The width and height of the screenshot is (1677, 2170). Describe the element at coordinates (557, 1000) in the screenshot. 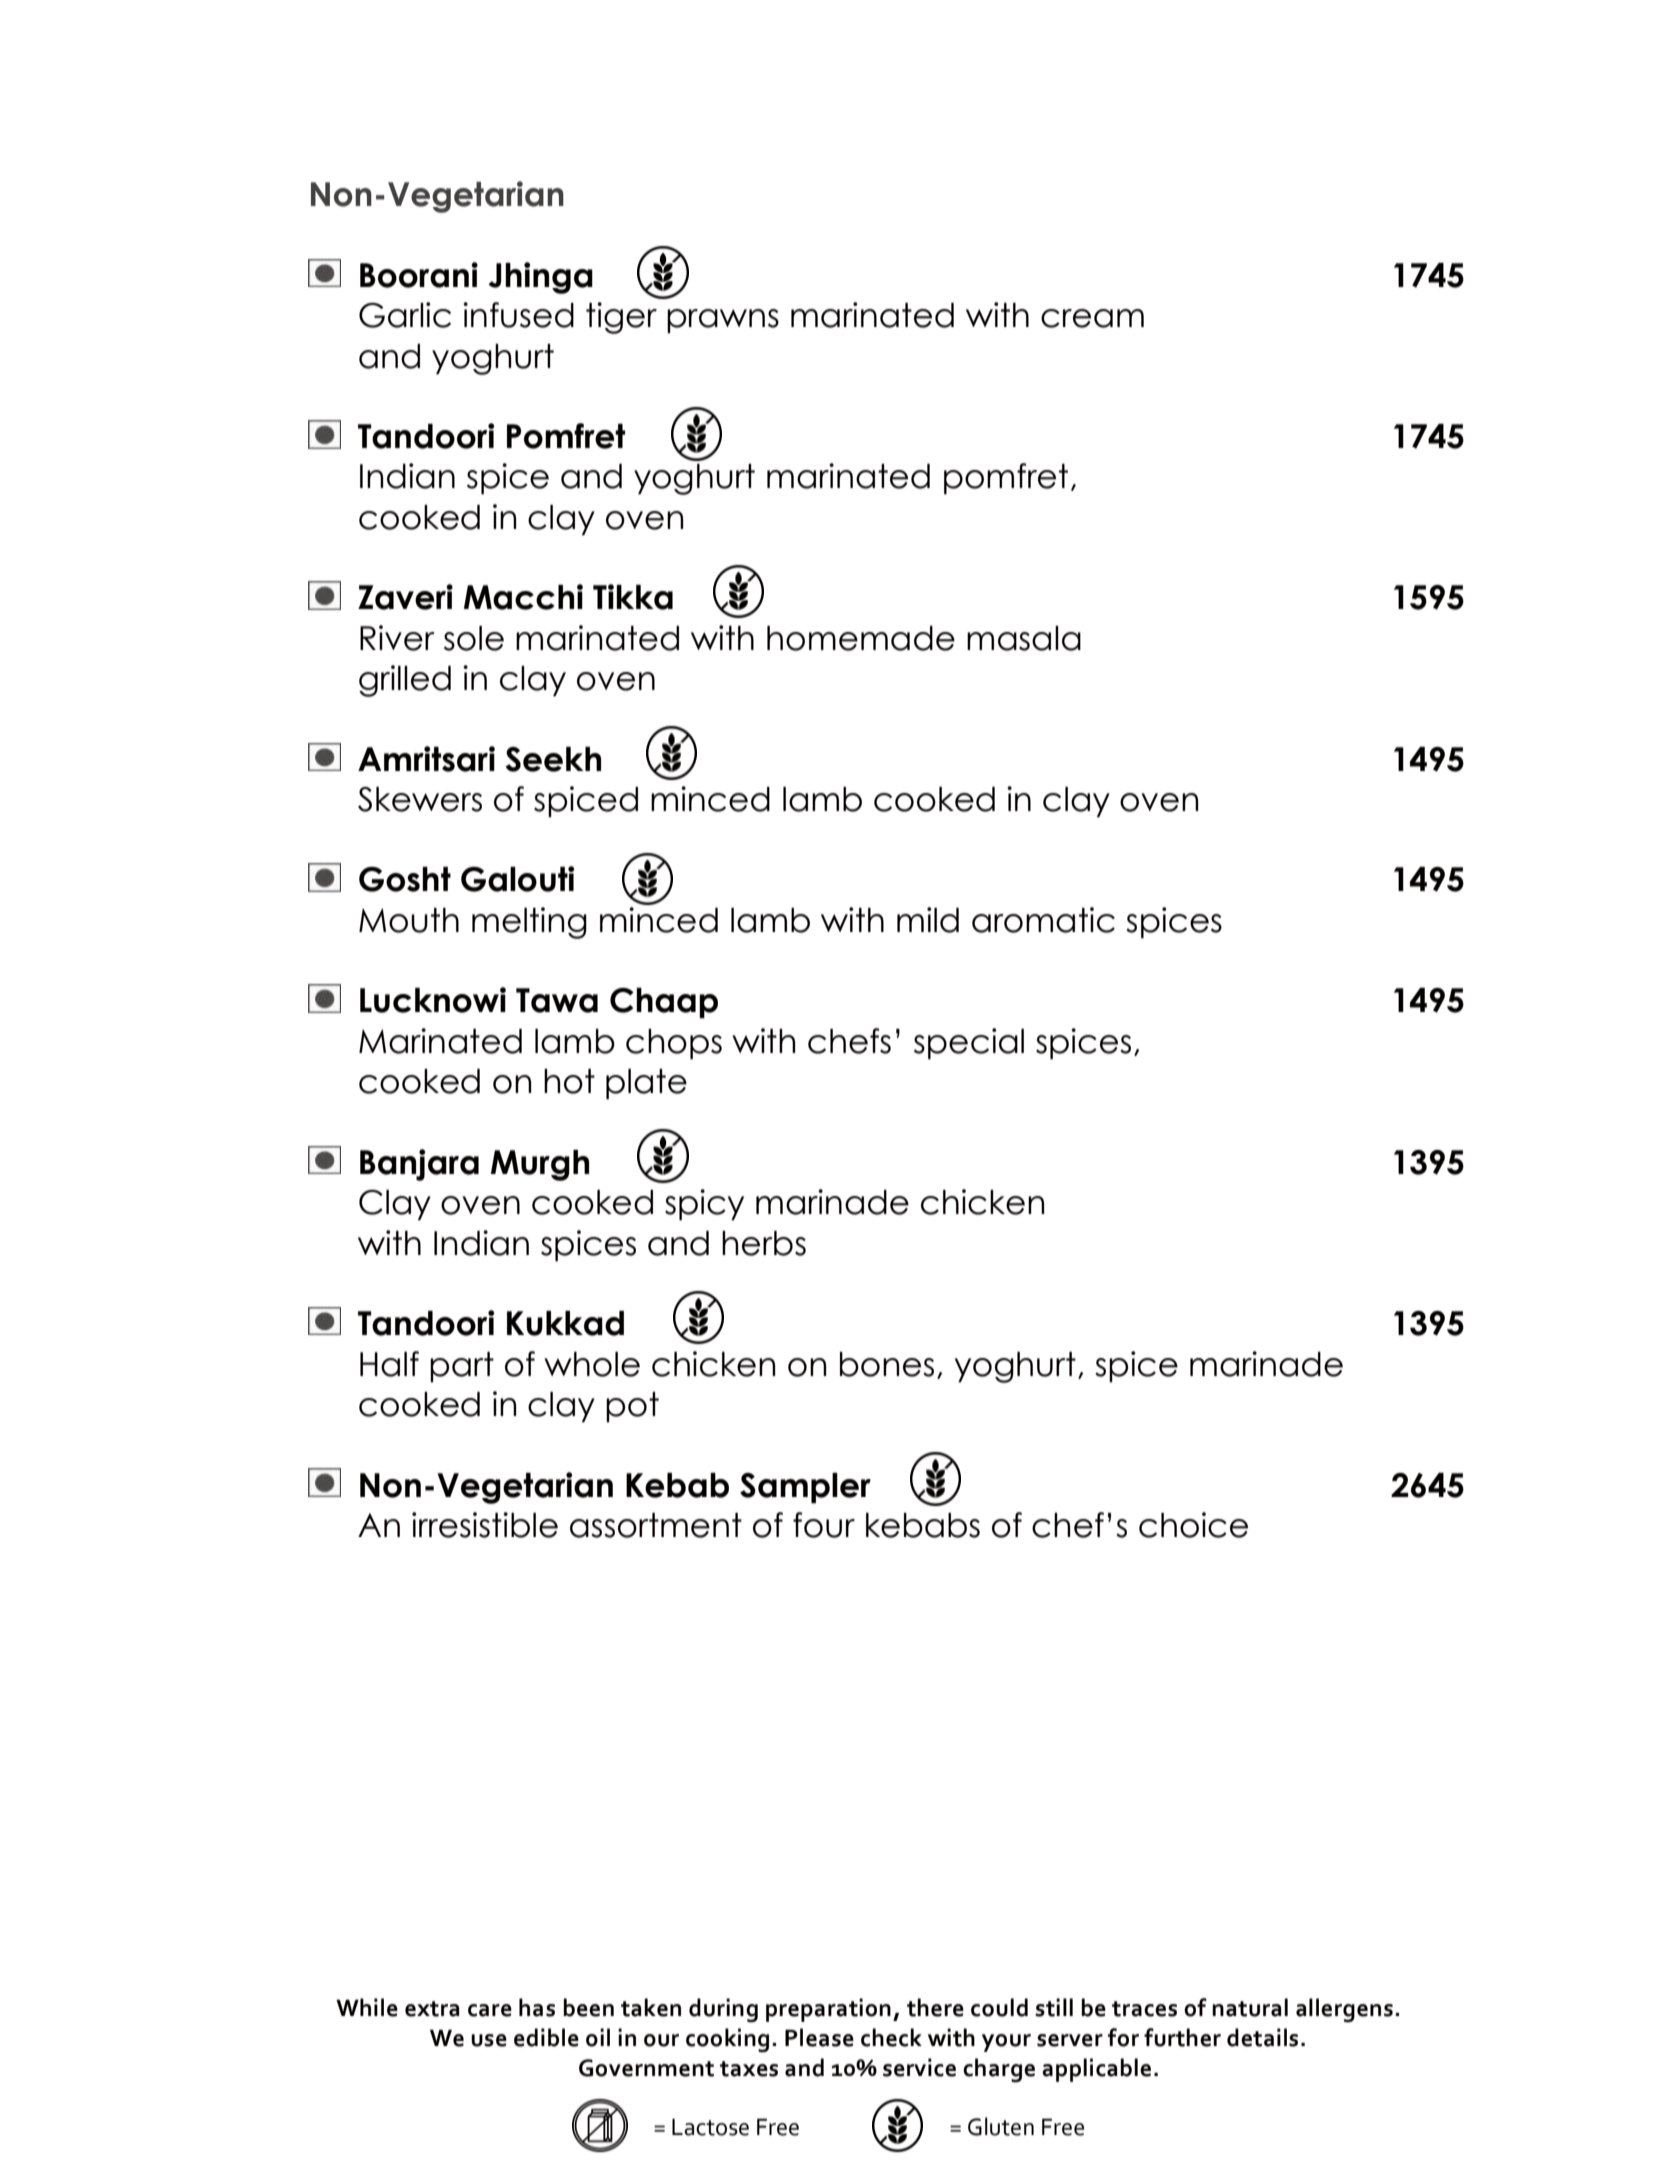

I see `Tawa` at that location.
